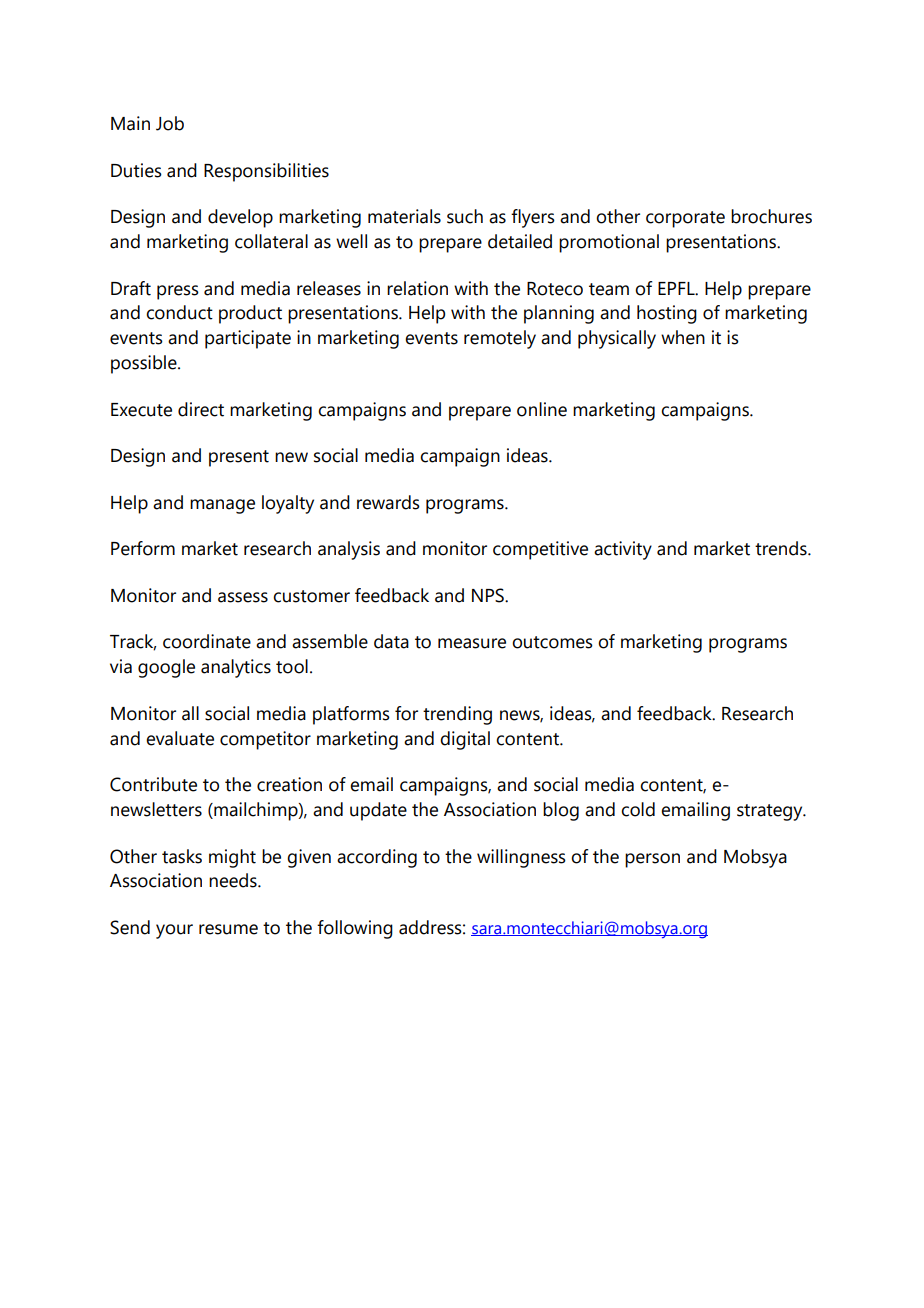 This screenshot has width=924, height=1308. I want to click on resume, so click(228, 929).
